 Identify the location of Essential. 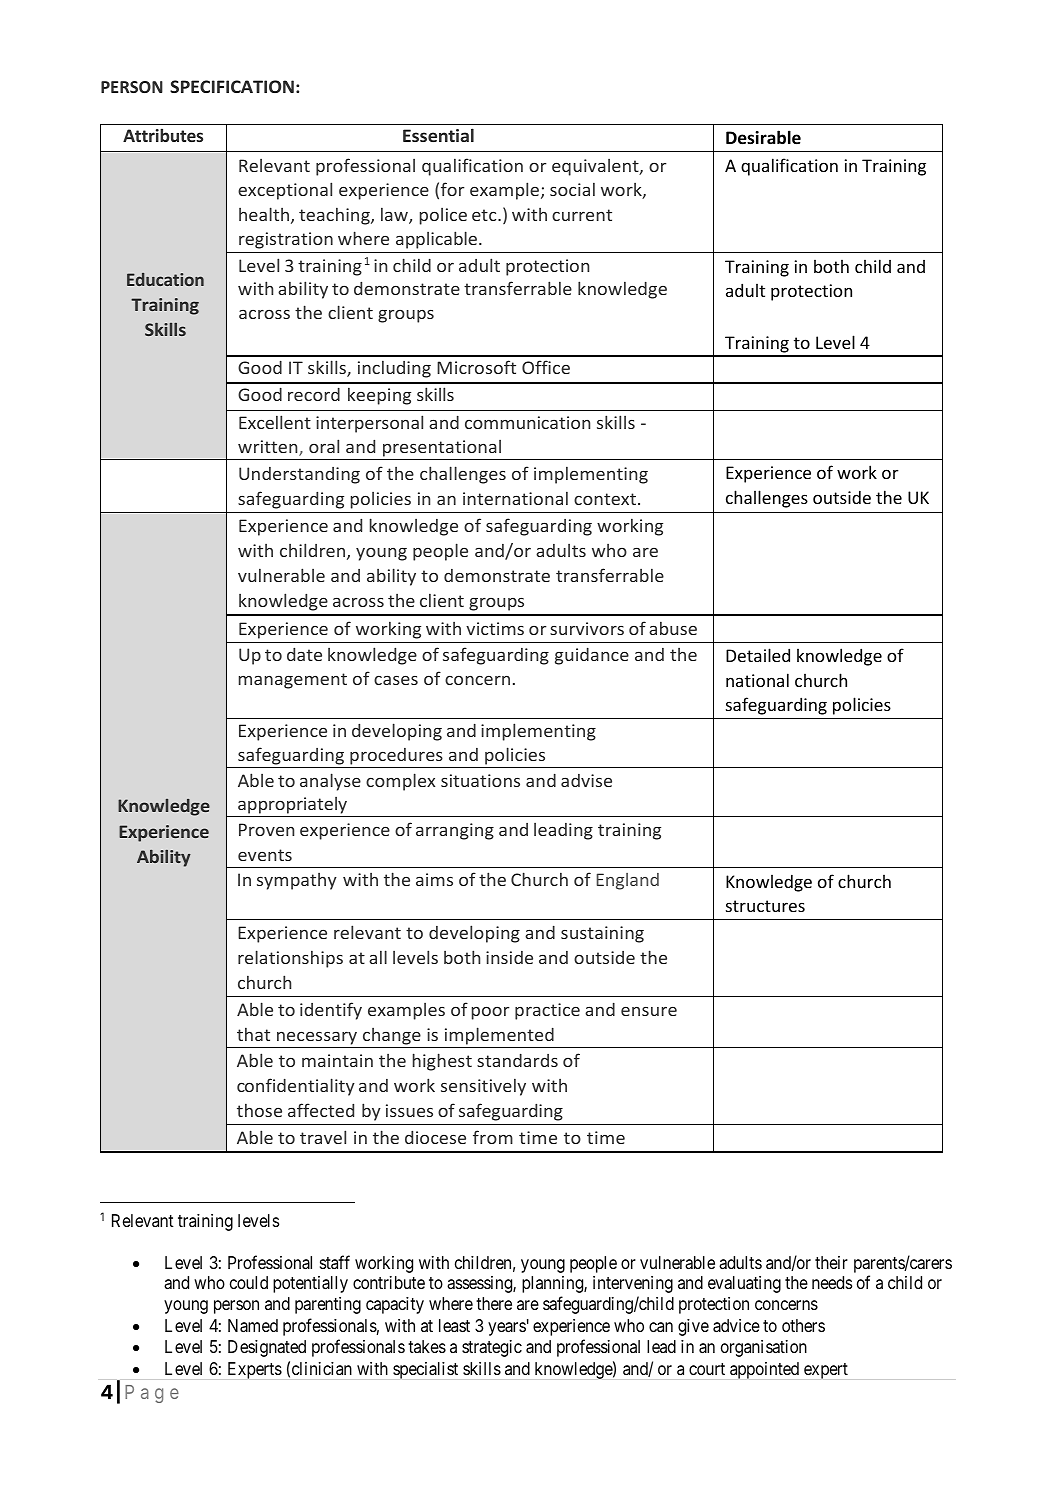
(438, 135).
